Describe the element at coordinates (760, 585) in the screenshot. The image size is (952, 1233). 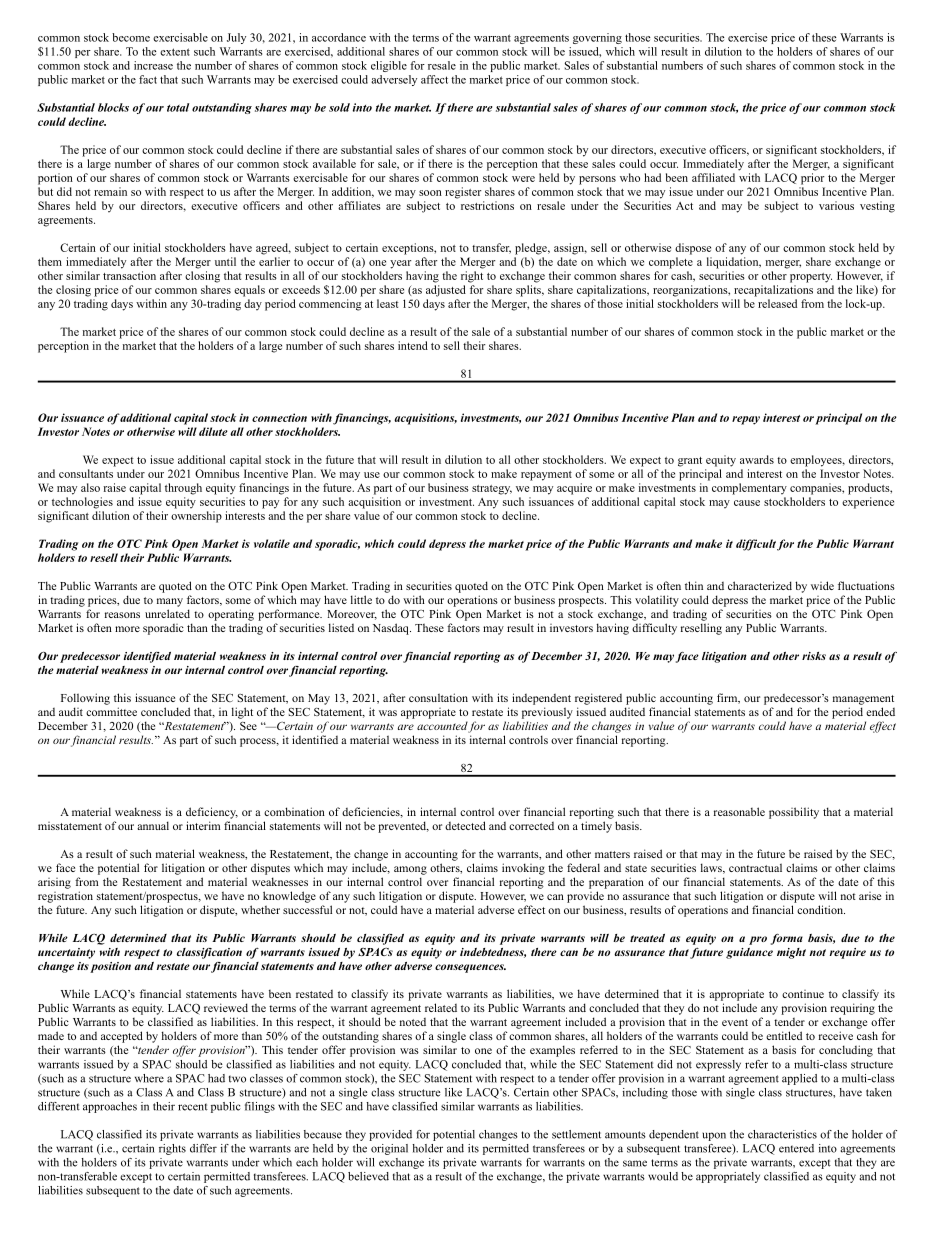
I see `characterized` at that location.
